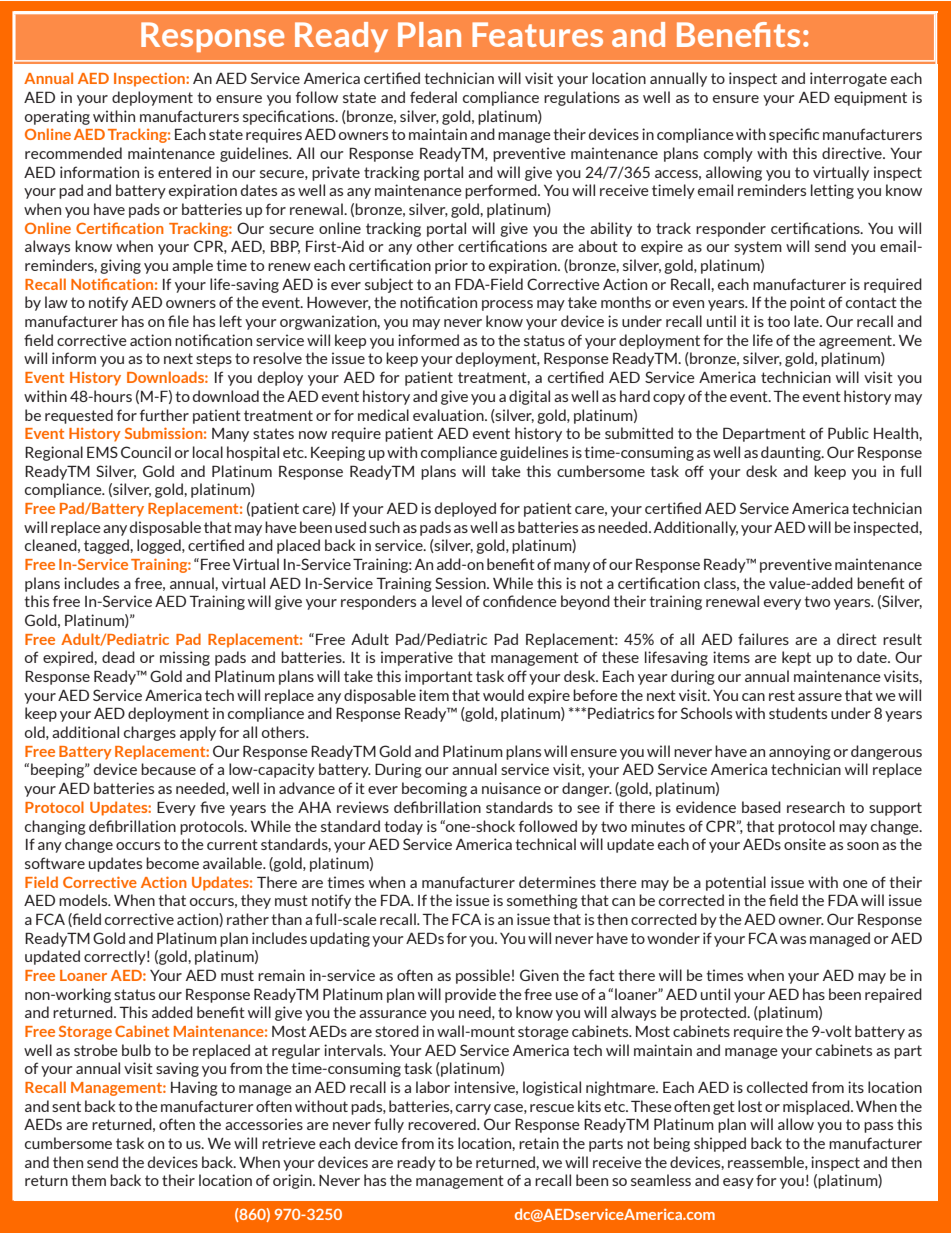  What do you see at coordinates (168, 769) in the screenshot?
I see `because` at bounding box center [168, 769].
